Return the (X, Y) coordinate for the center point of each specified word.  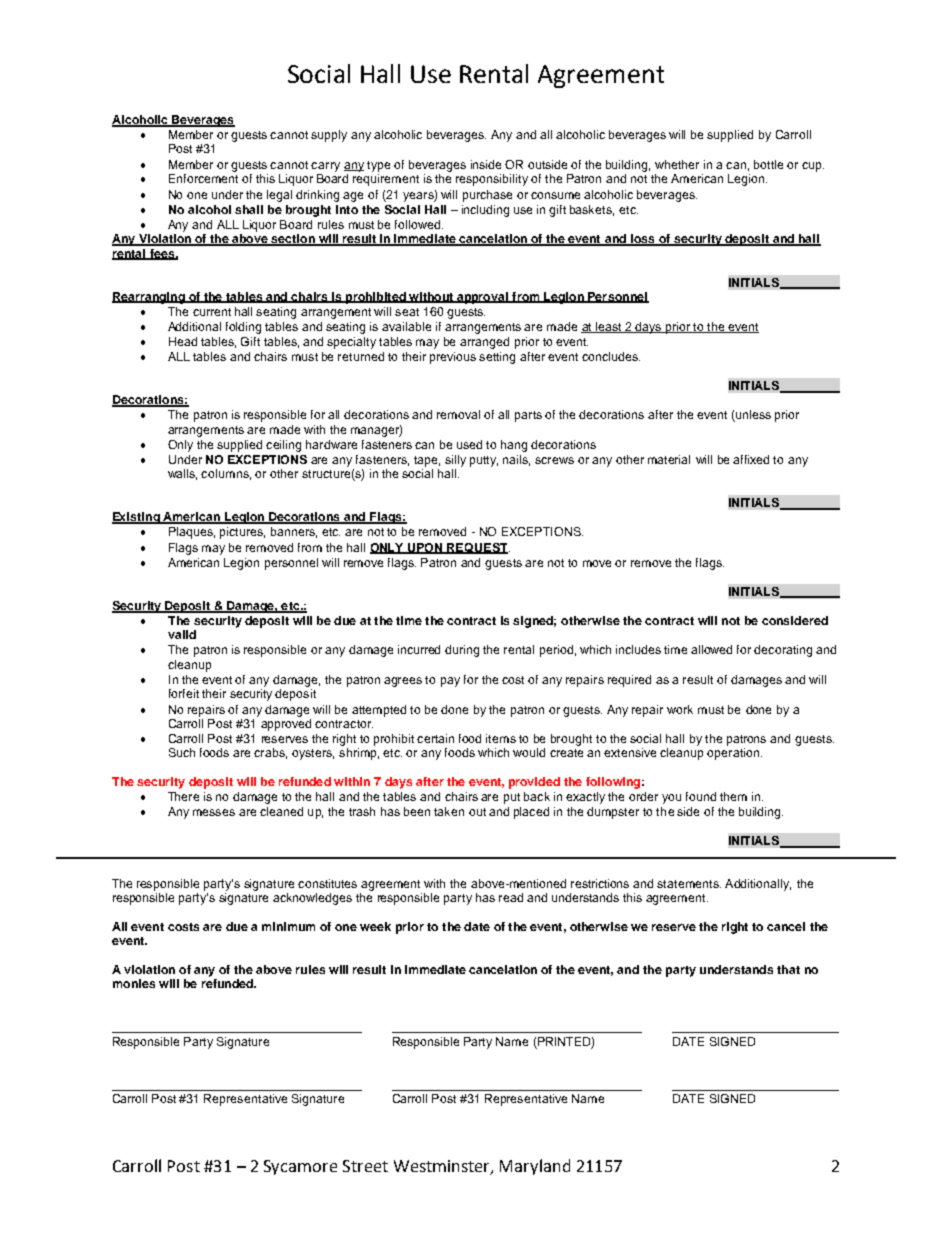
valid (182, 634)
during (462, 651)
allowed (711, 649)
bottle (768, 164)
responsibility (492, 180)
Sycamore (300, 1167)
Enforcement (203, 178)
